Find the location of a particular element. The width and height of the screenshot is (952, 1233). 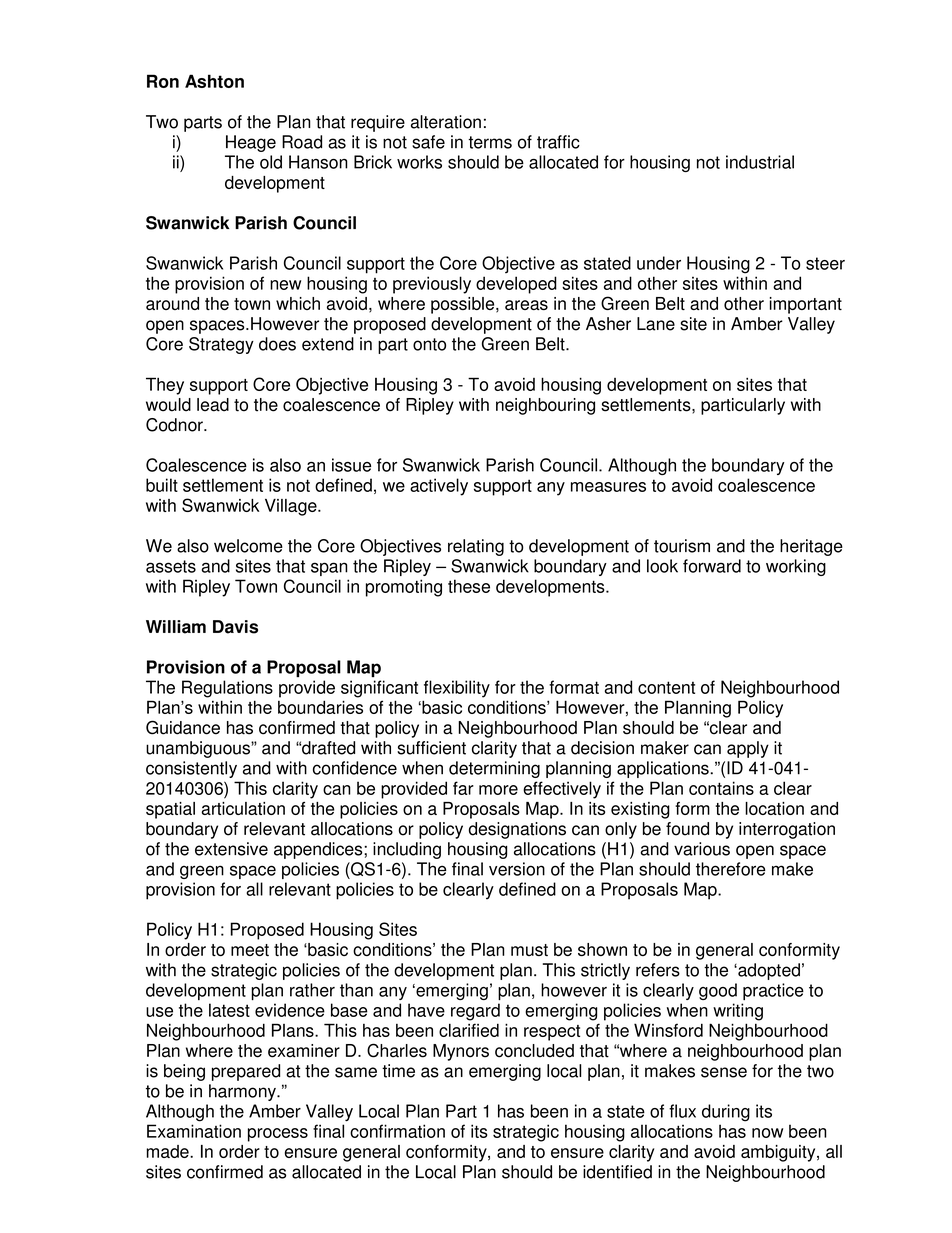

neighbouring is located at coordinates (545, 406).
